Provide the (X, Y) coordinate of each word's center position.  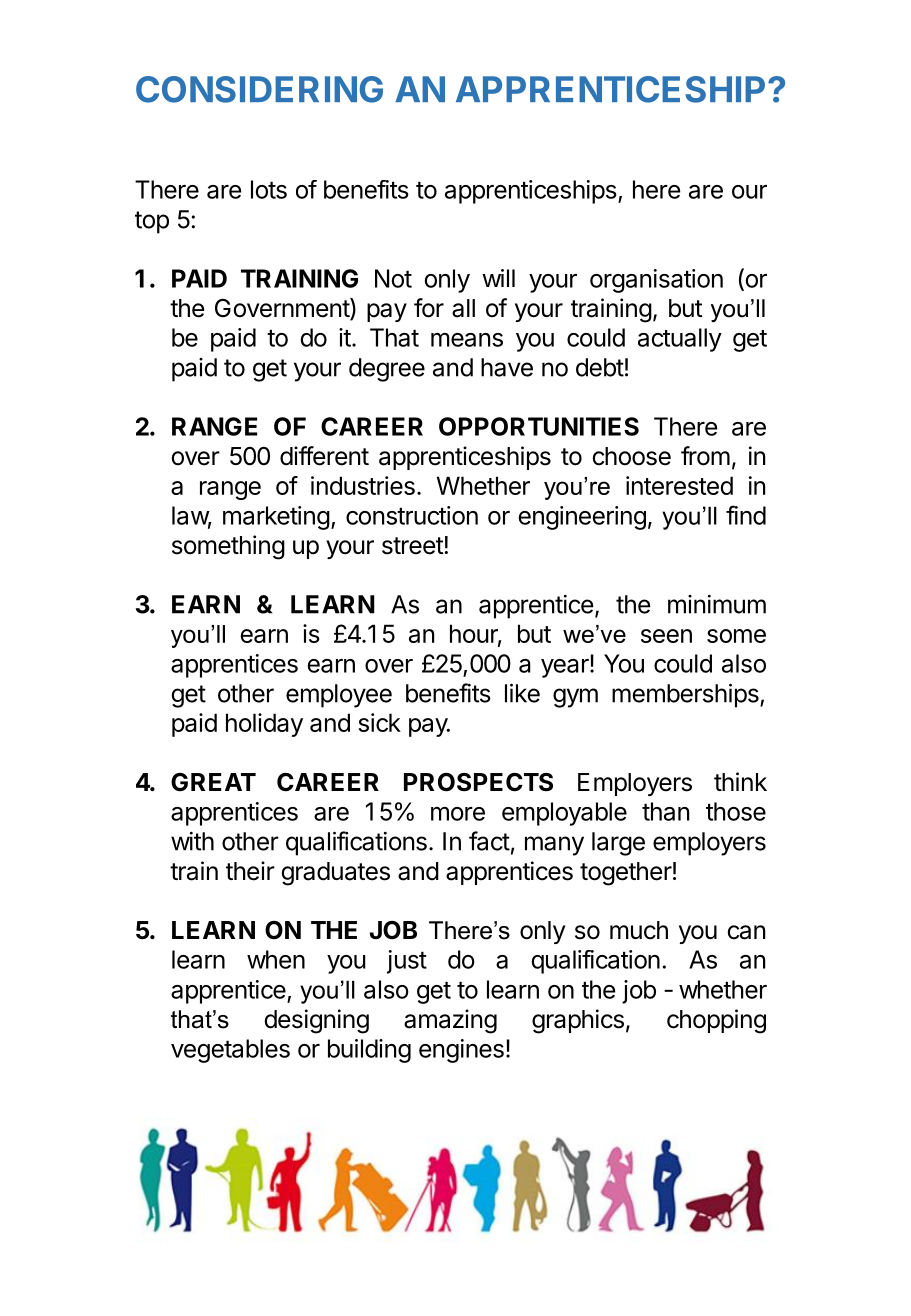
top (152, 222)
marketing (276, 518)
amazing (450, 1021)
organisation (656, 281)
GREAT (213, 782)
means (467, 340)
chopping (716, 1021)
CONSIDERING (259, 89)
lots (269, 189)
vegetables (230, 1051)
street (413, 546)
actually (680, 340)
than (665, 811)
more (458, 814)
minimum (717, 604)
